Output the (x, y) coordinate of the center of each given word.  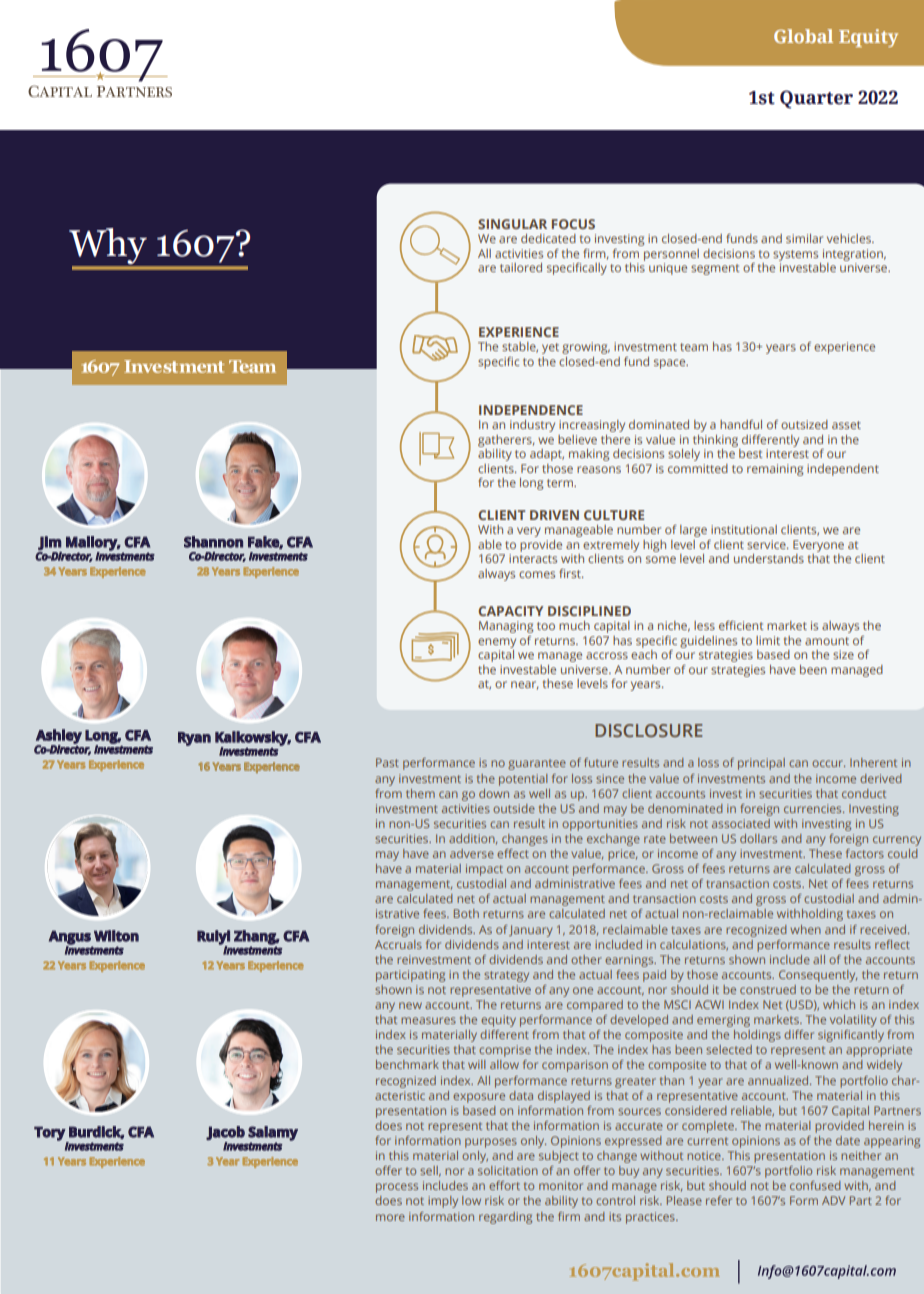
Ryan (194, 739)
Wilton (116, 936)
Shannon (213, 542)
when (805, 929)
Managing (506, 627)
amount (827, 641)
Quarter (816, 99)
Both (466, 913)
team (694, 347)
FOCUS (573, 224)
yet (550, 348)
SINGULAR (512, 224)
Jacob (225, 1133)
